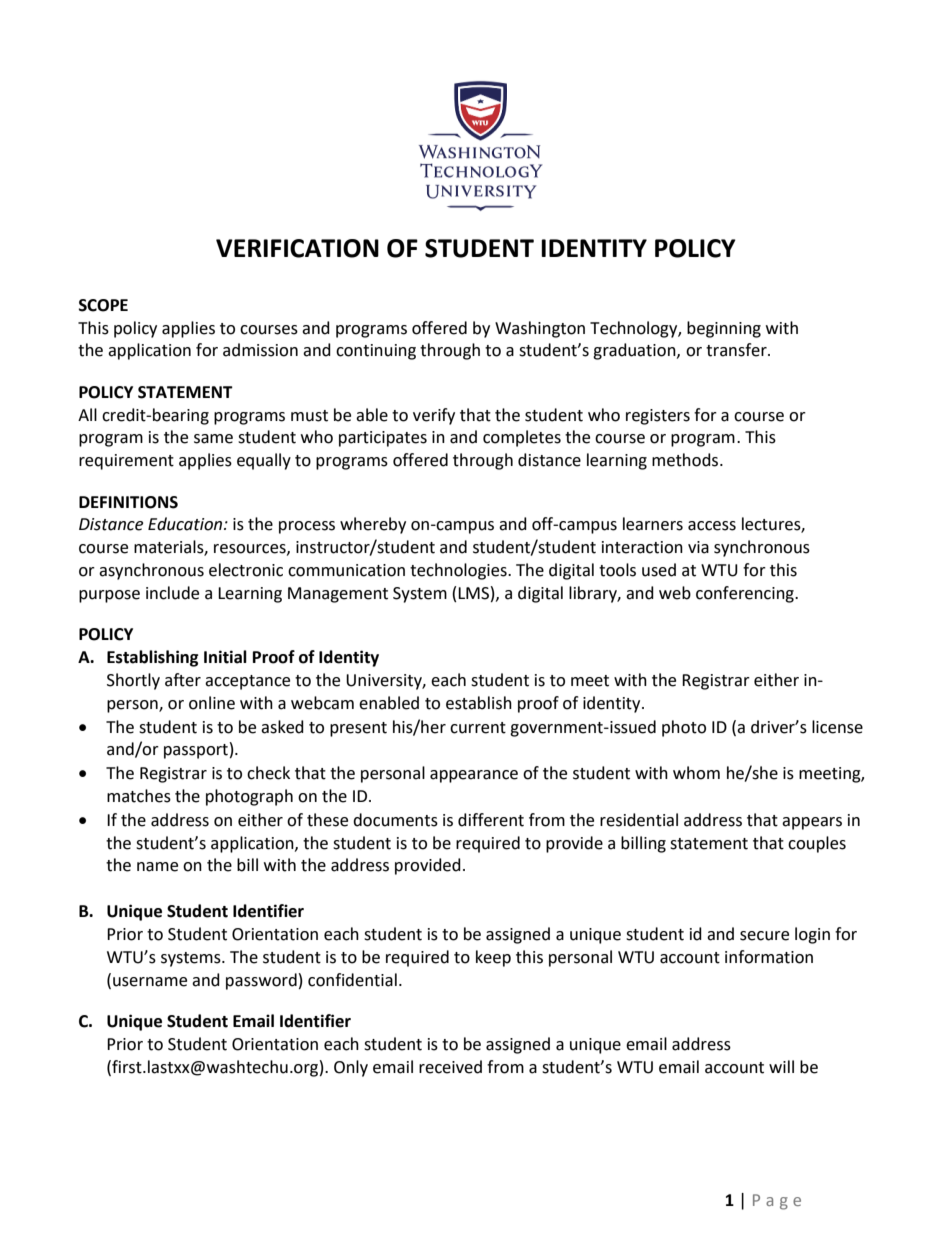 The image size is (952, 1233). Describe the element at coordinates (213, 439) in the image. I see `same` at that location.
